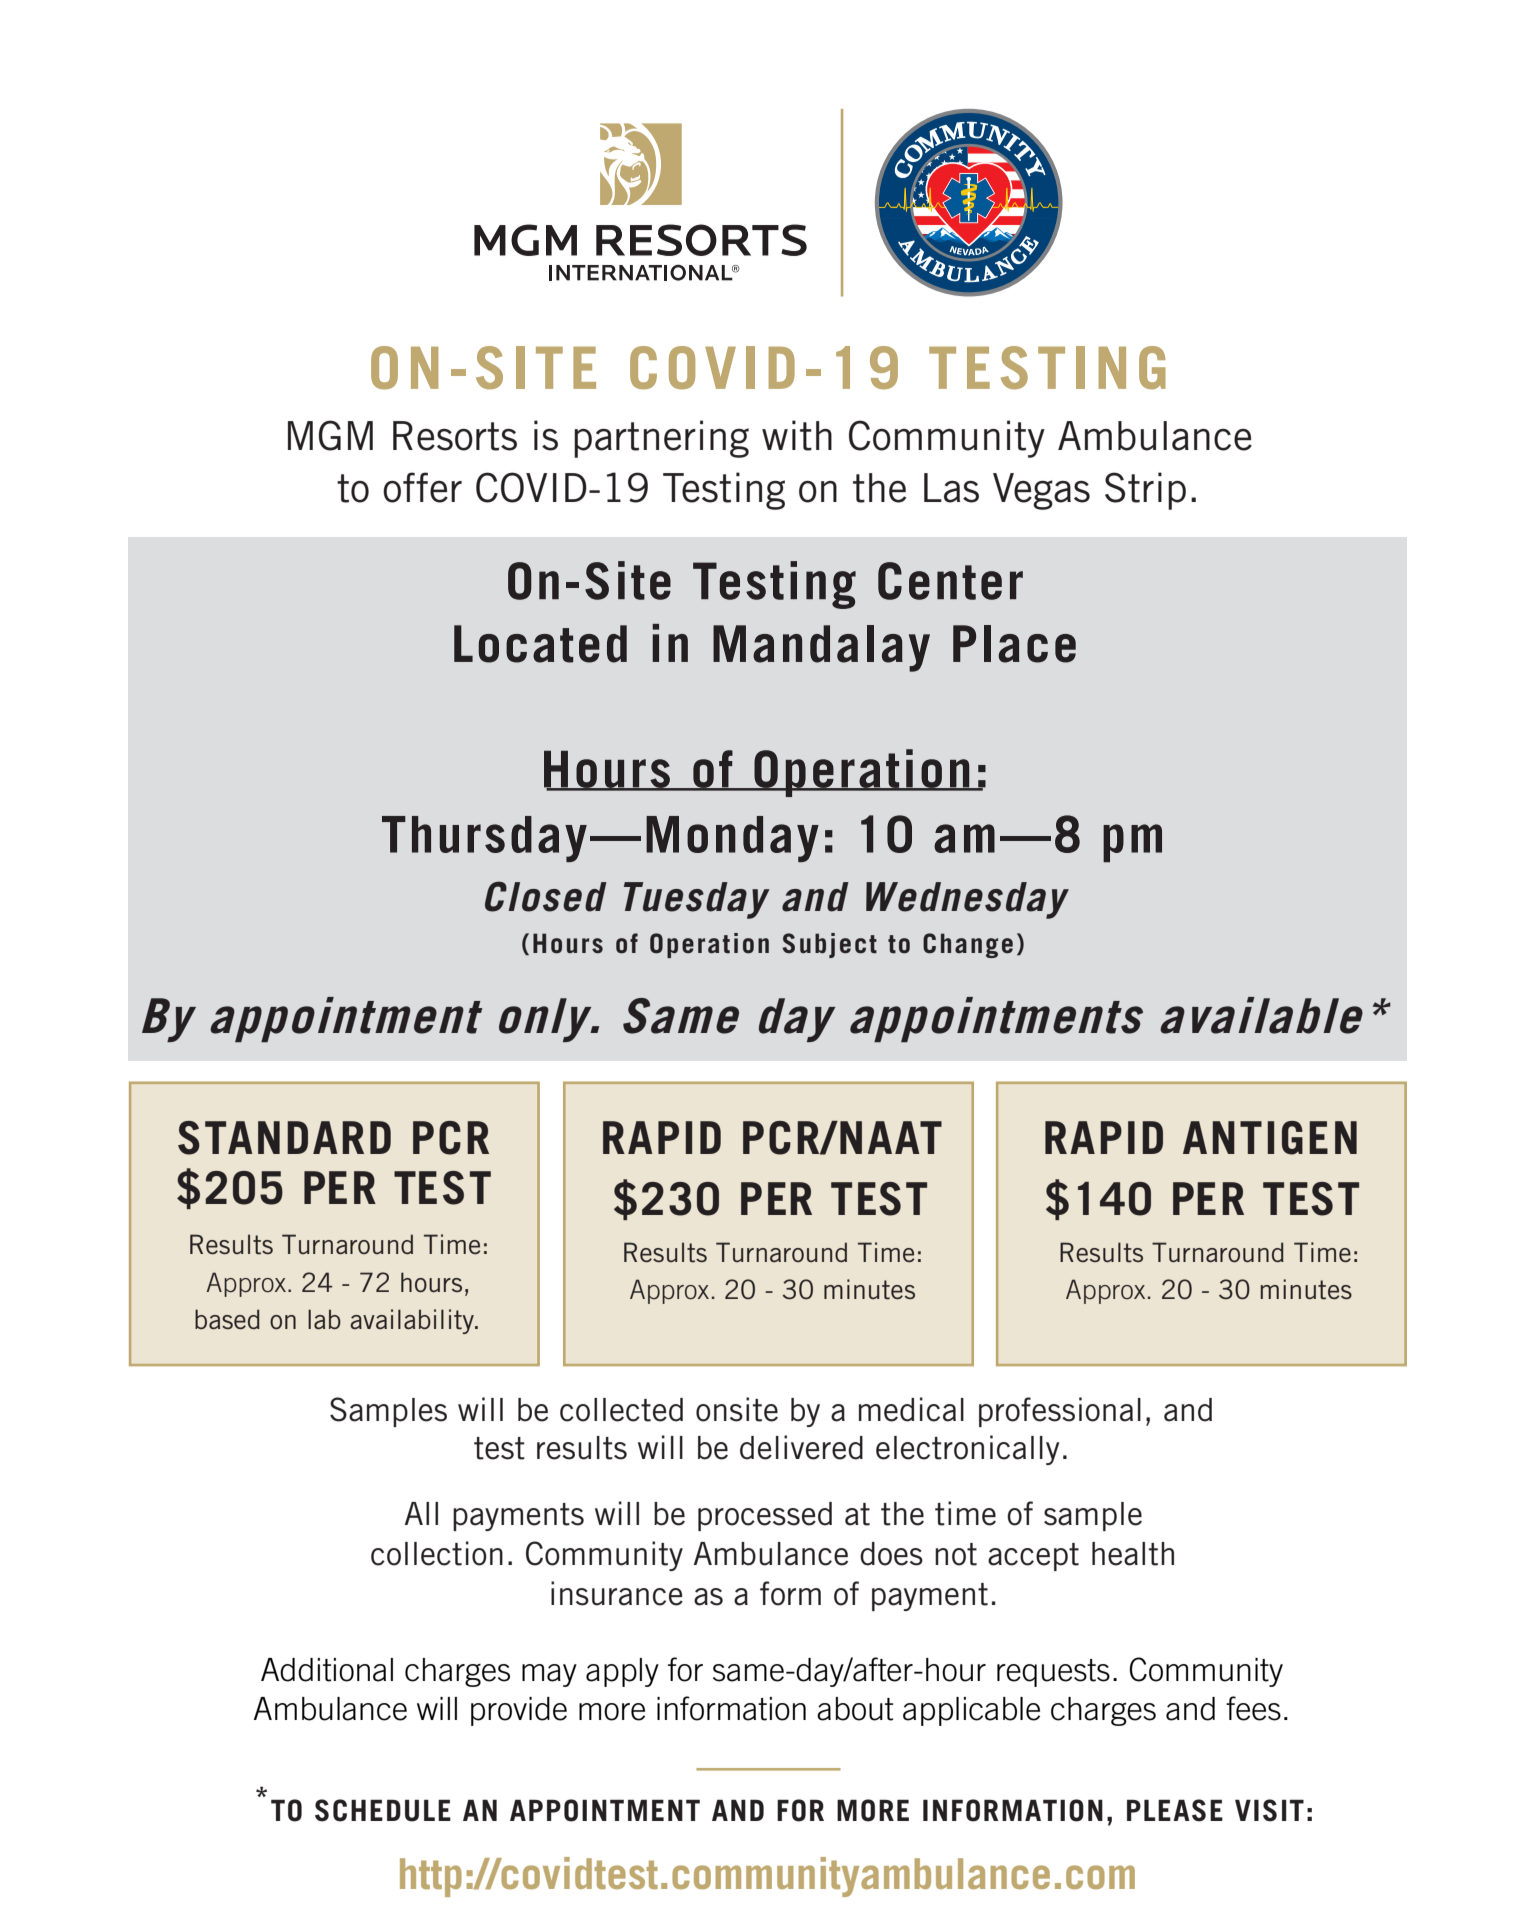  I want to click on Strip, so click(1145, 491).
